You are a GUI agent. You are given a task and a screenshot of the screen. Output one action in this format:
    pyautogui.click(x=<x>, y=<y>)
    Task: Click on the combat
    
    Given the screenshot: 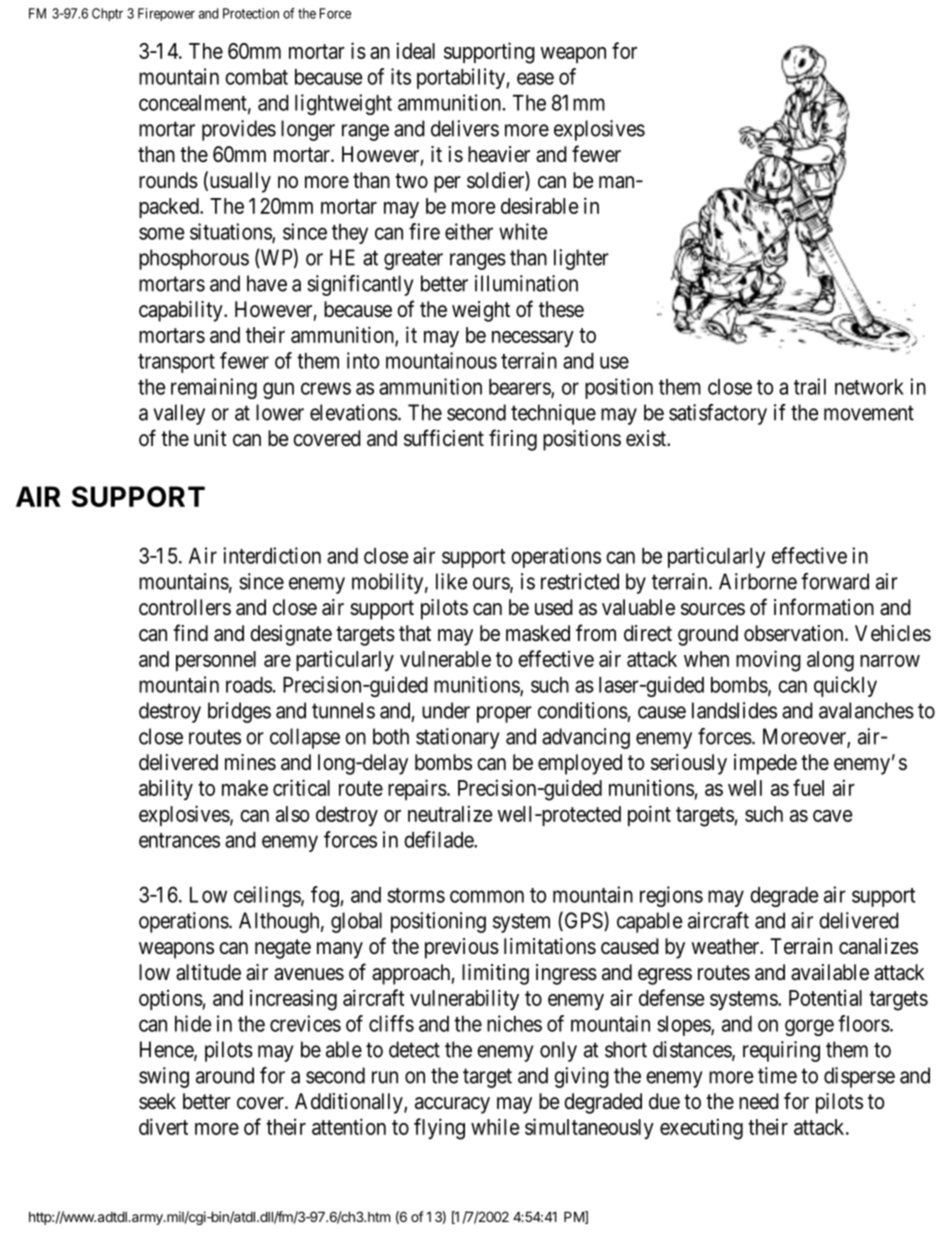 What is the action you would take?
    pyautogui.click(x=256, y=77)
